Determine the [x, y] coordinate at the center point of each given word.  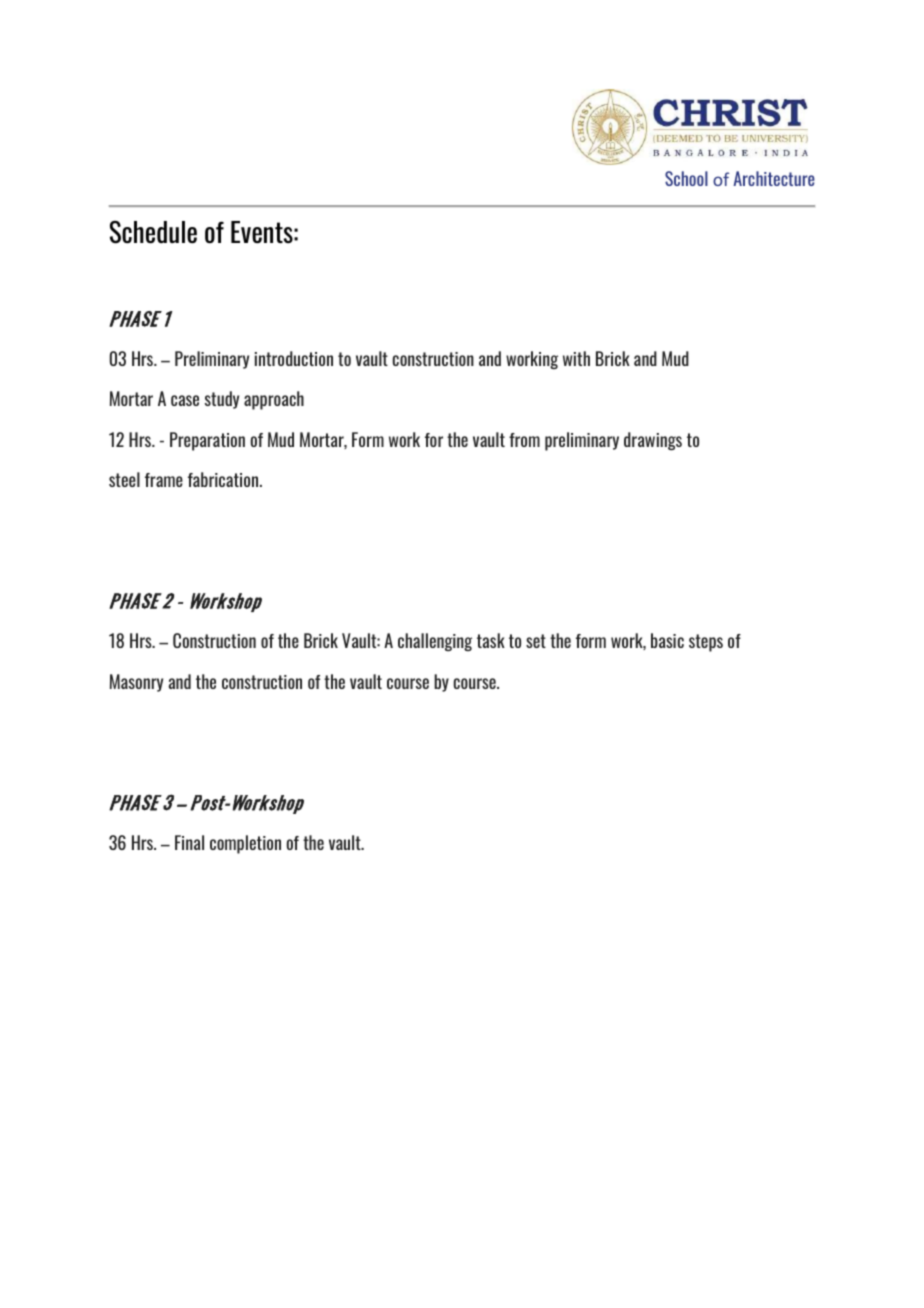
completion [245, 844]
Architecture [774, 178]
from [524, 440]
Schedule [153, 232]
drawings [653, 441]
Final [189, 842]
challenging [435, 642]
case [185, 400]
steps [706, 643]
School [686, 178]
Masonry [136, 683]
